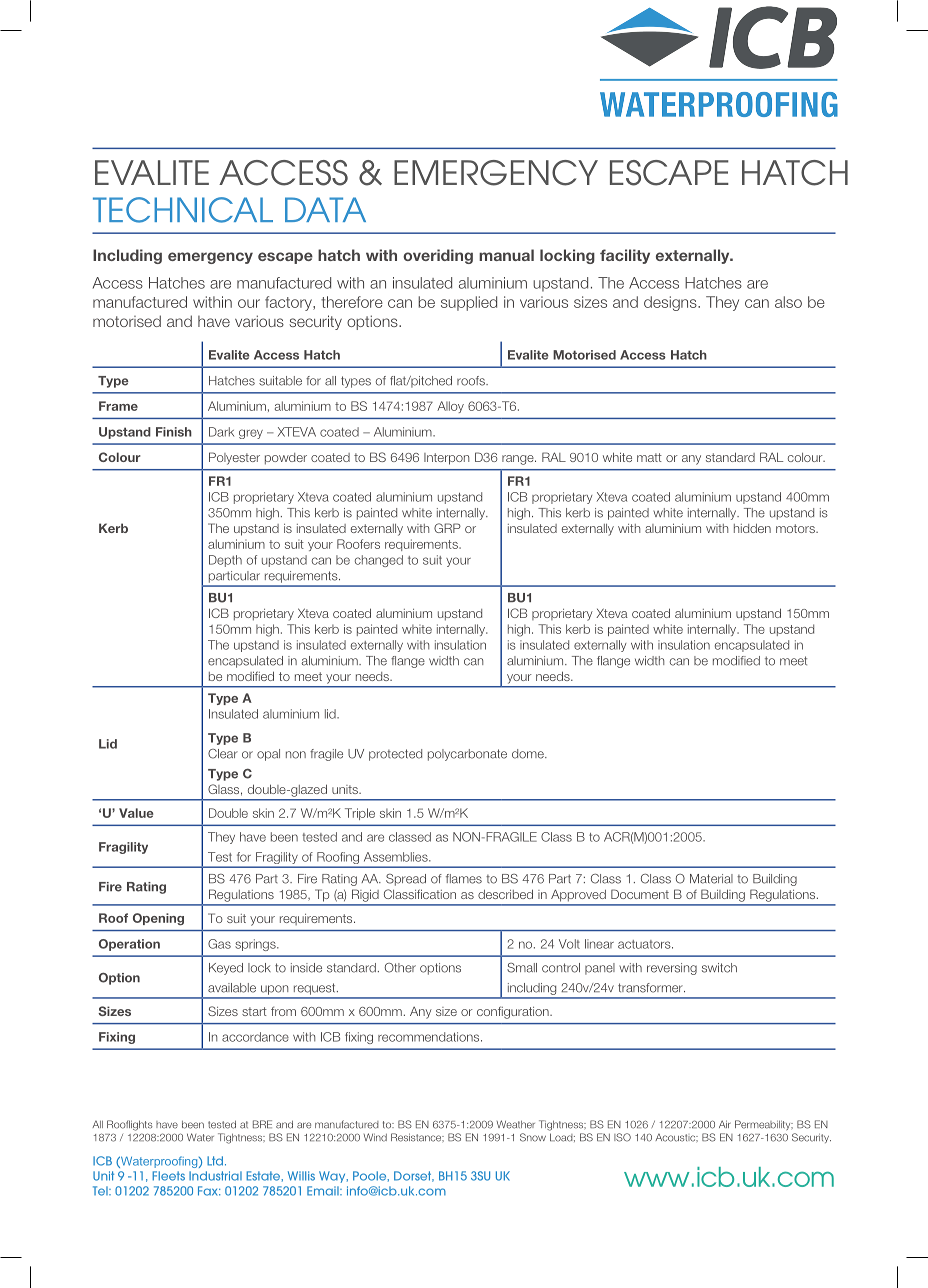 The image size is (928, 1288). What do you see at coordinates (519, 460) in the page?
I see `range` at bounding box center [519, 460].
